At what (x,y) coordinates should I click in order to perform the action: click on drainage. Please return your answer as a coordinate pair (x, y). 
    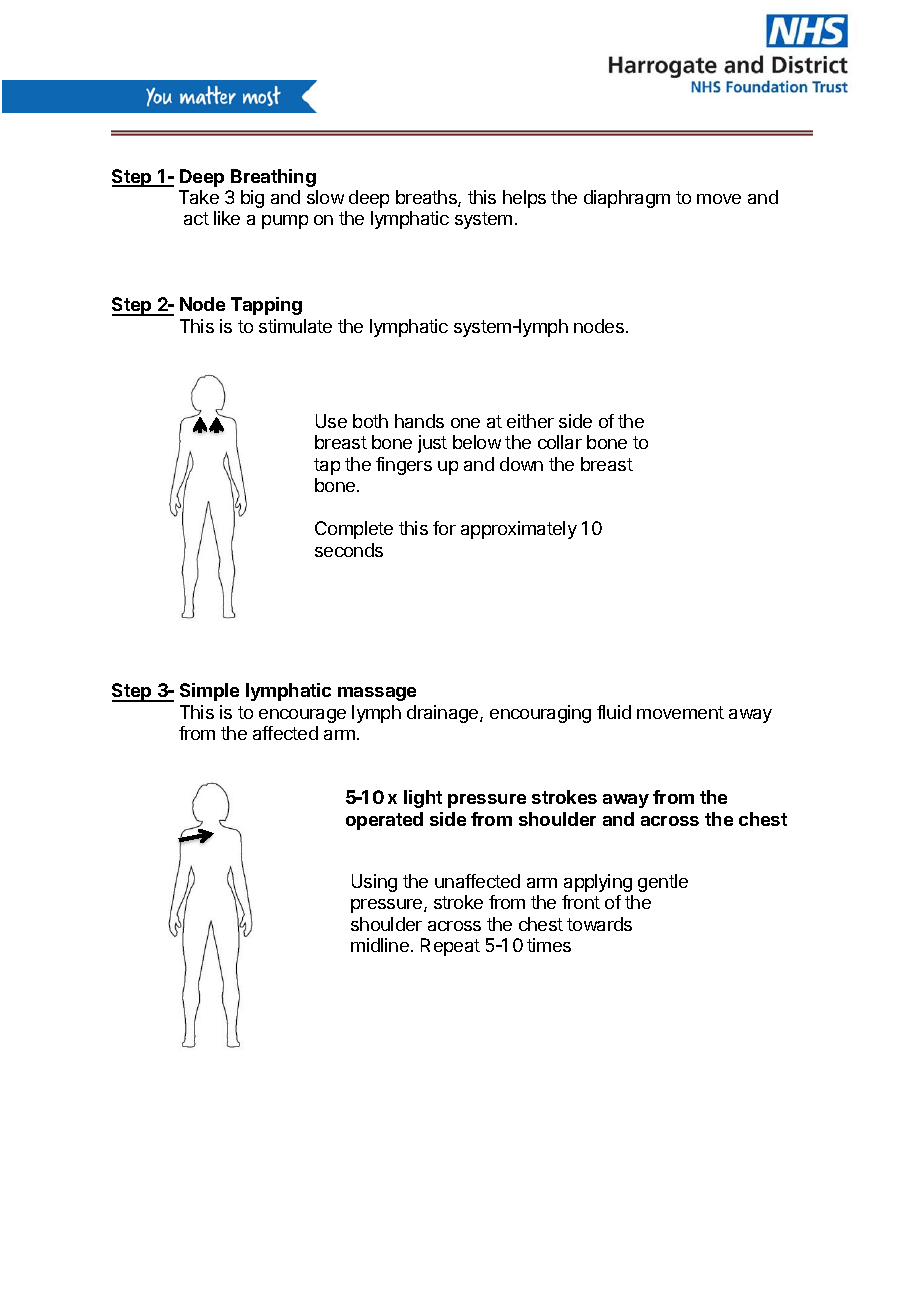
    Looking at the image, I should click on (444, 714).
